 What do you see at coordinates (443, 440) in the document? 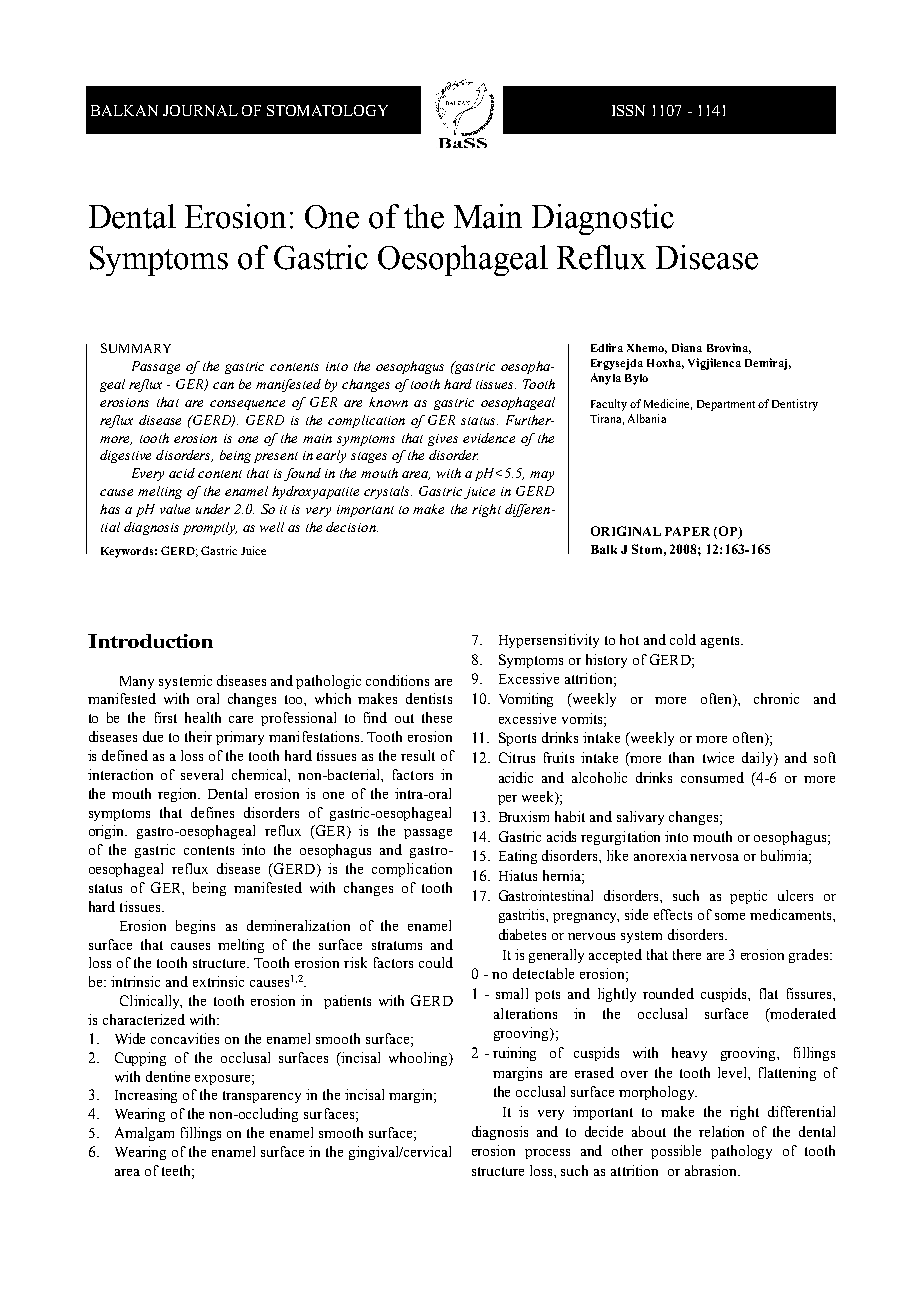
I see `gives` at bounding box center [443, 440].
